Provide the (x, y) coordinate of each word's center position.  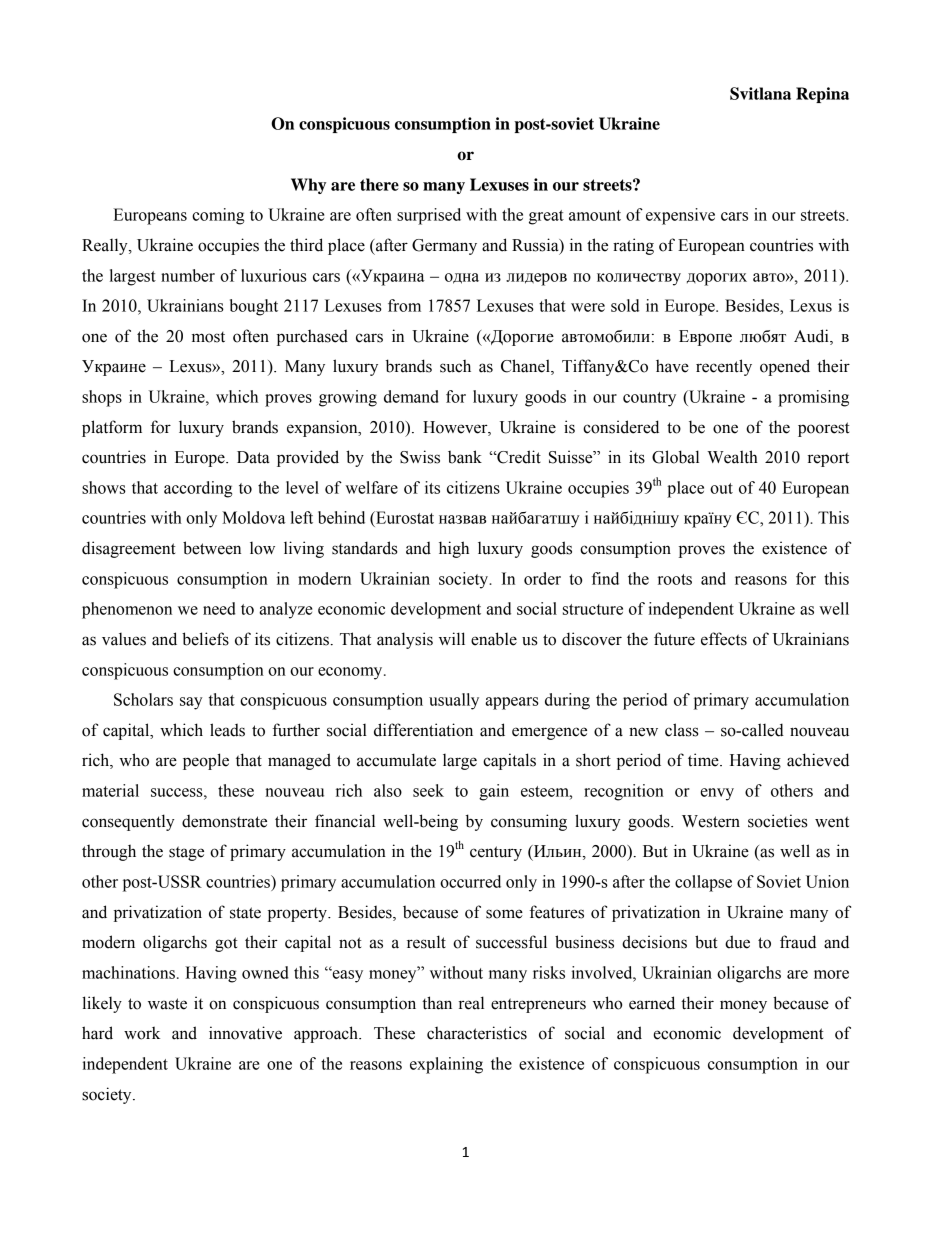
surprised (429, 216)
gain (494, 792)
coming (218, 216)
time (704, 760)
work (142, 1033)
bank (465, 457)
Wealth (732, 457)
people (206, 761)
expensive (680, 216)
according (198, 489)
